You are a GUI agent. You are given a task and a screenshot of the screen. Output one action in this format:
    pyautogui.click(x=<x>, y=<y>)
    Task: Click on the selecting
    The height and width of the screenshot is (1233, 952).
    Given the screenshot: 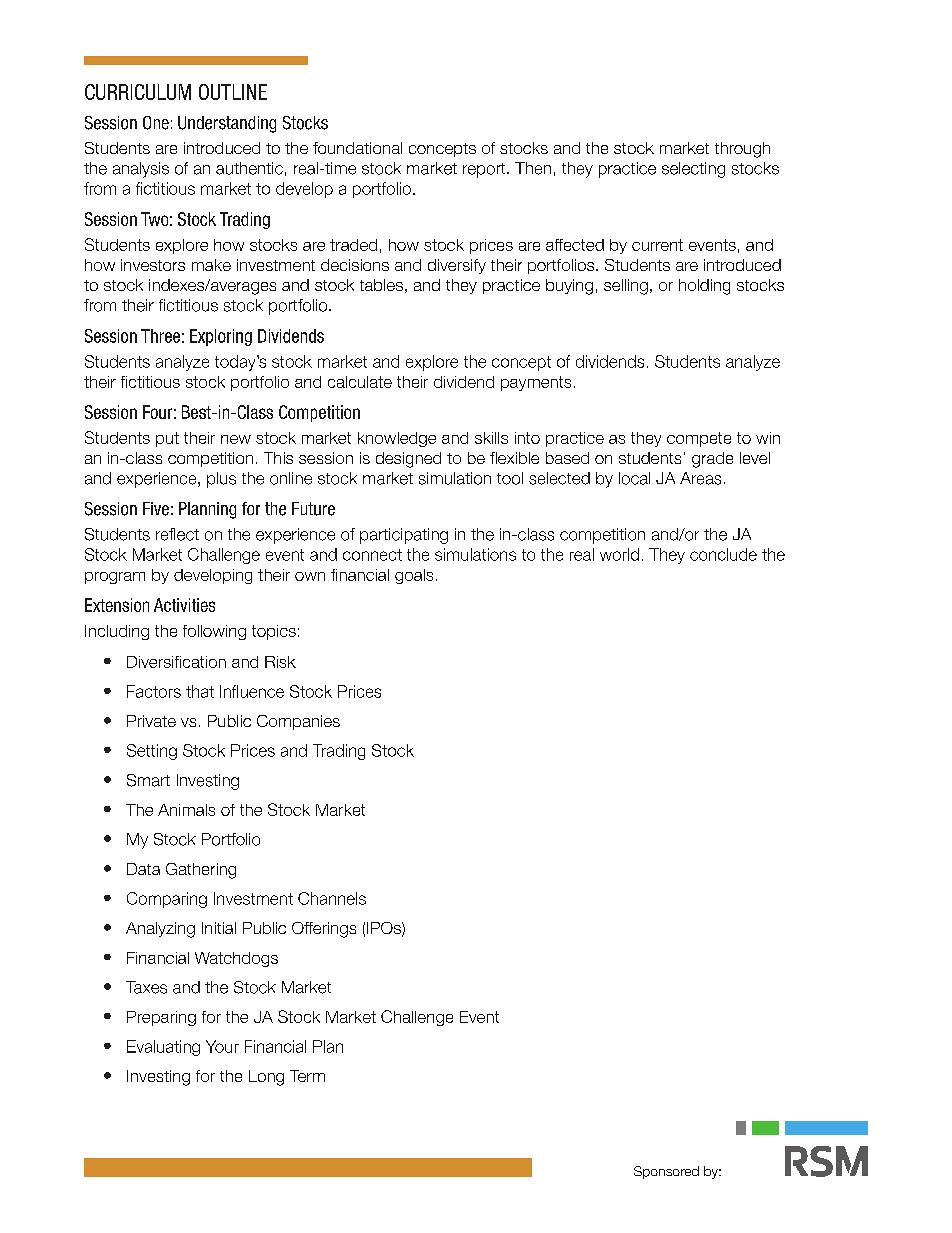 What is the action you would take?
    pyautogui.click(x=693, y=170)
